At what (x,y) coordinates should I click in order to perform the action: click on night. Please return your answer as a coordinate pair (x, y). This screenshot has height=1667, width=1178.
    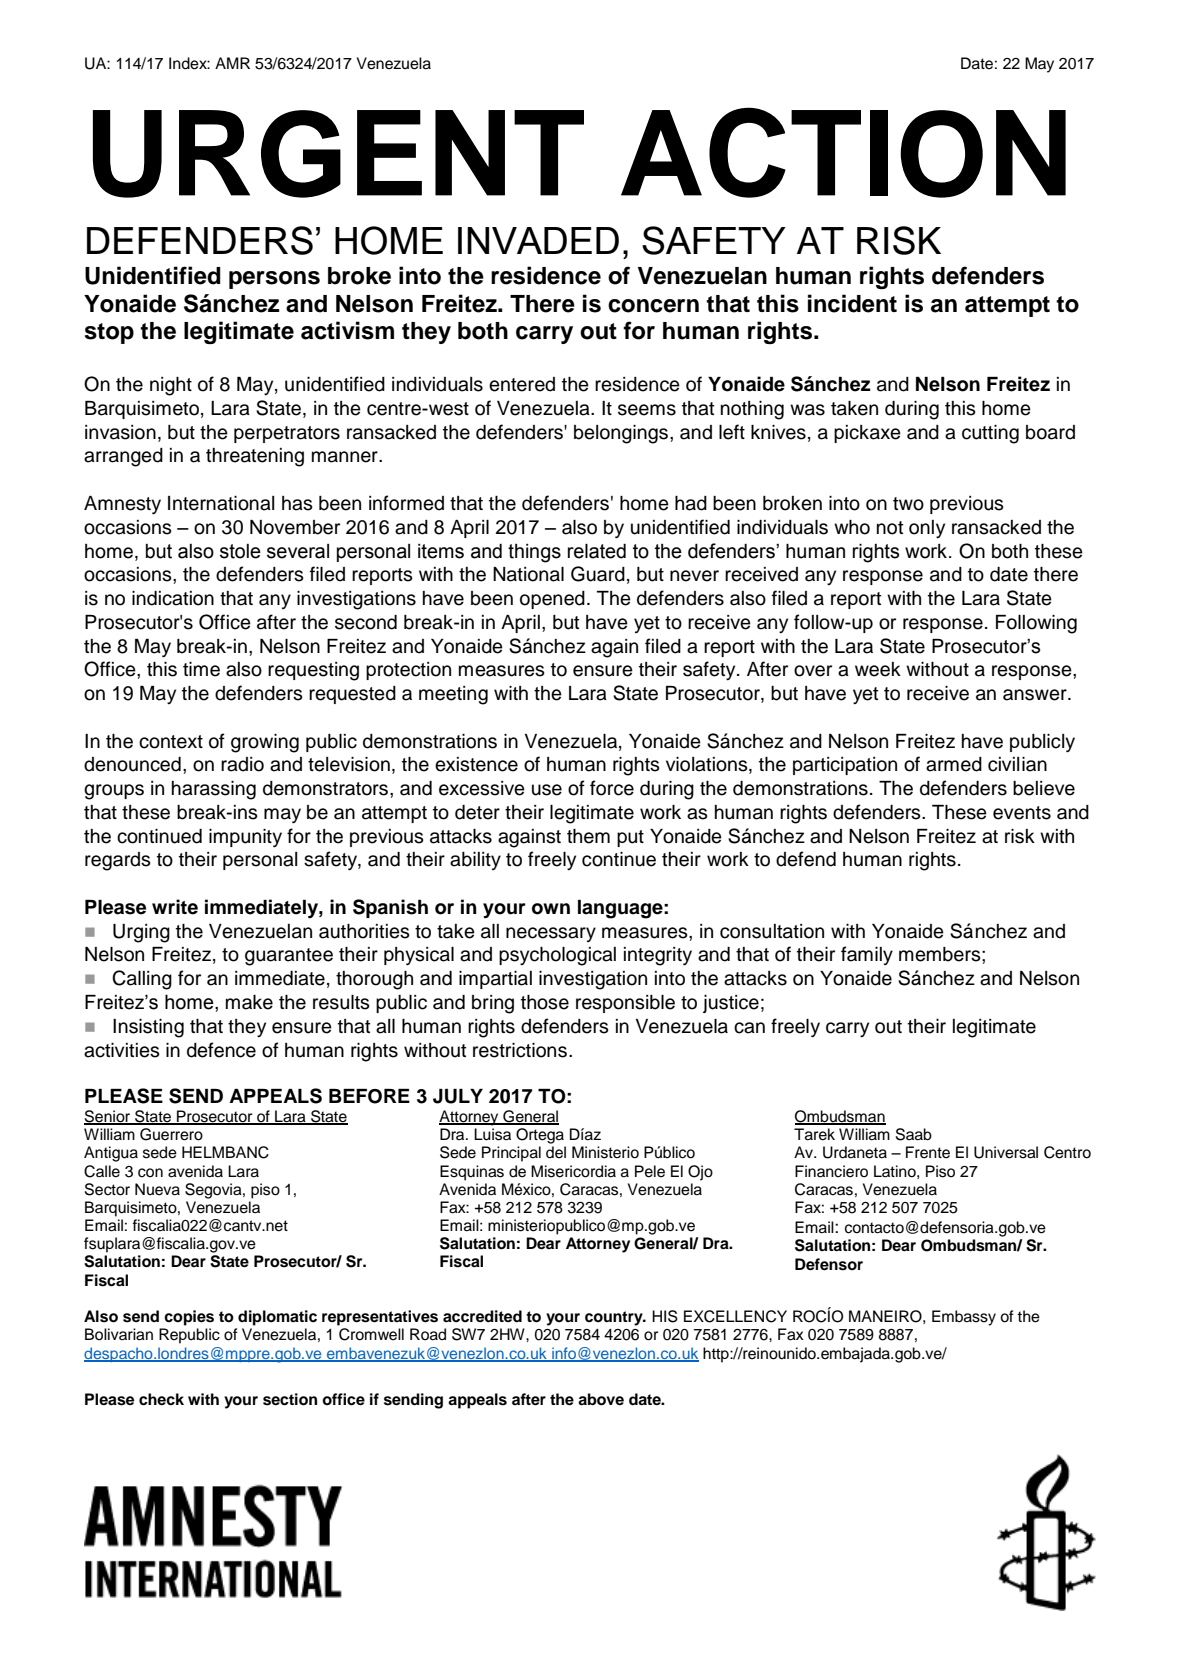
    Looking at the image, I should click on (171, 386).
